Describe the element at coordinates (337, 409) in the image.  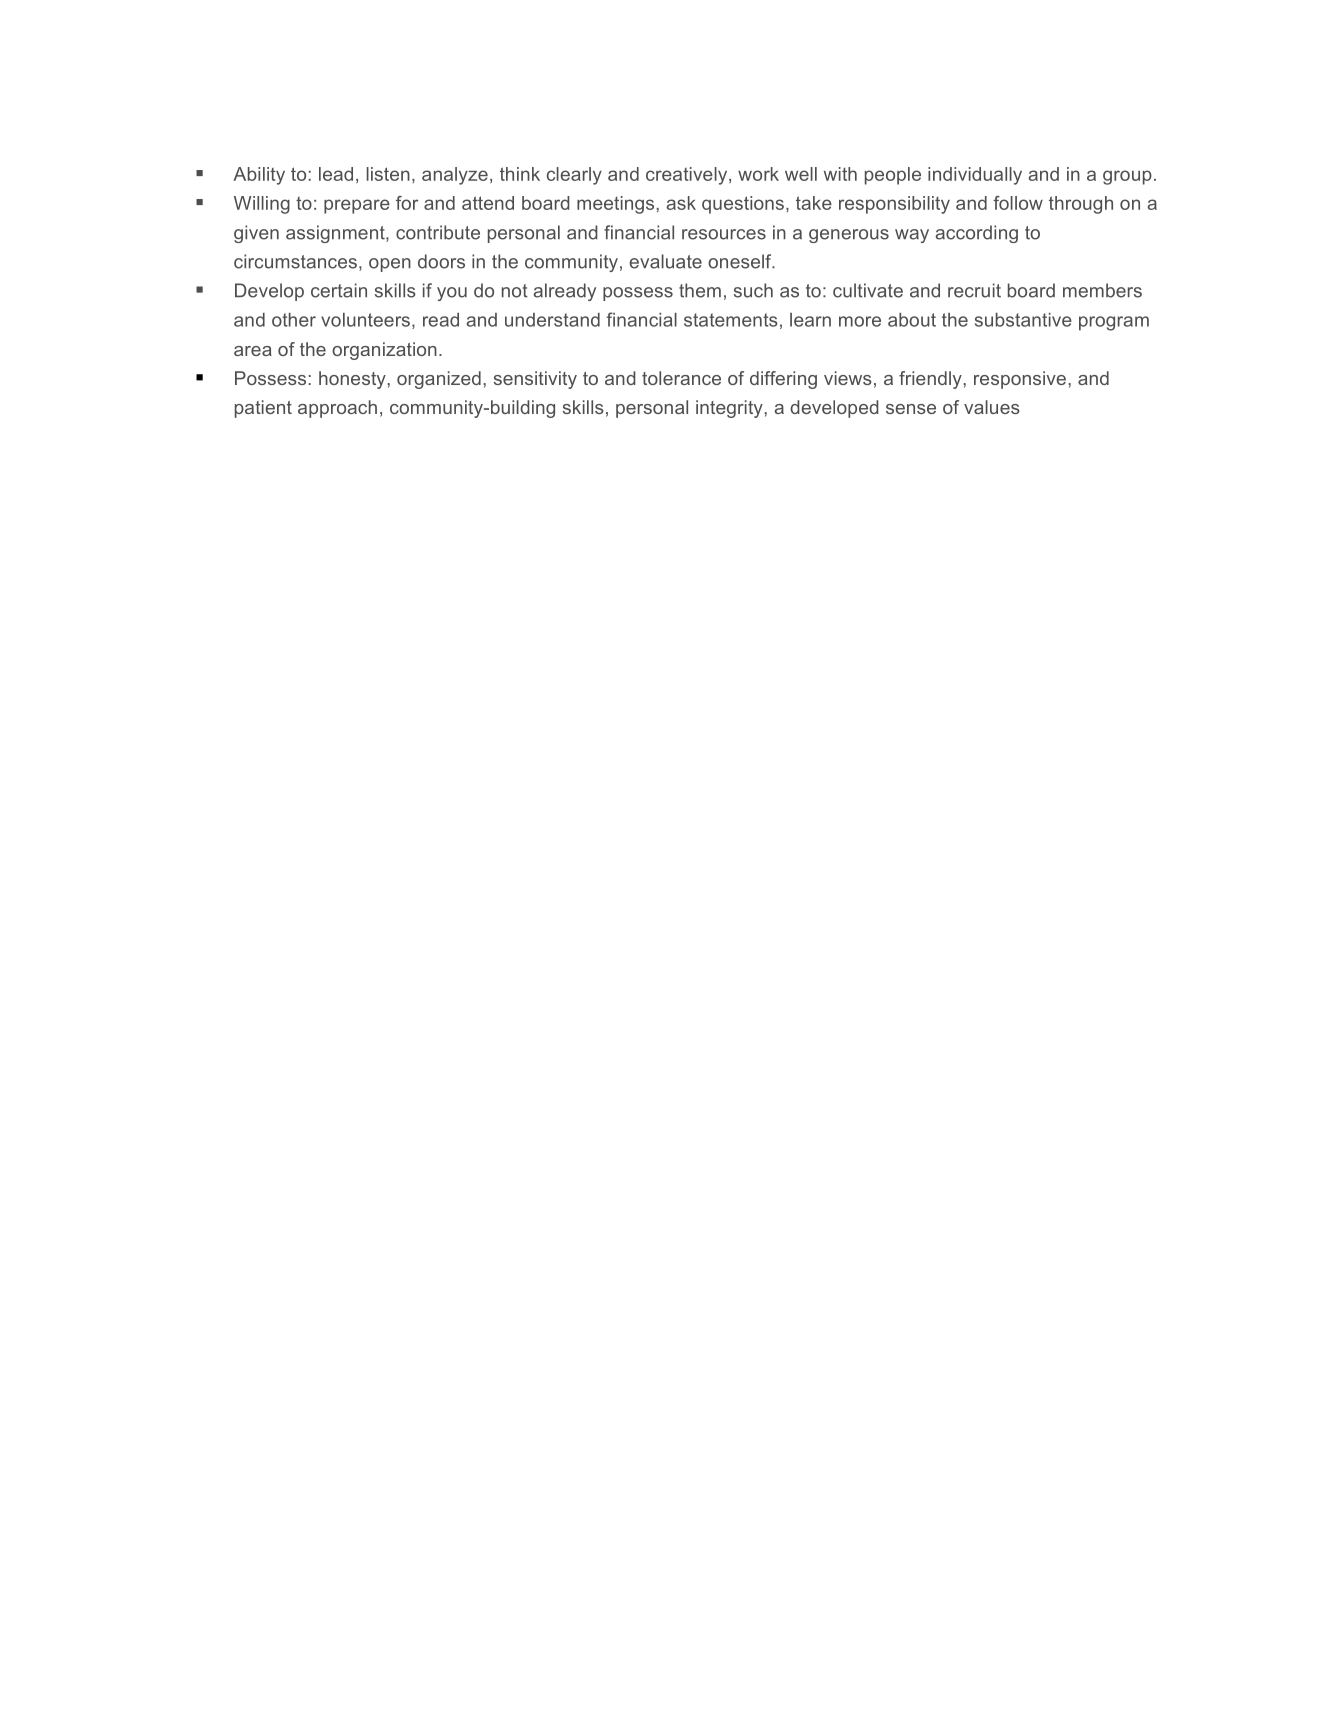
I see `approach` at that location.
